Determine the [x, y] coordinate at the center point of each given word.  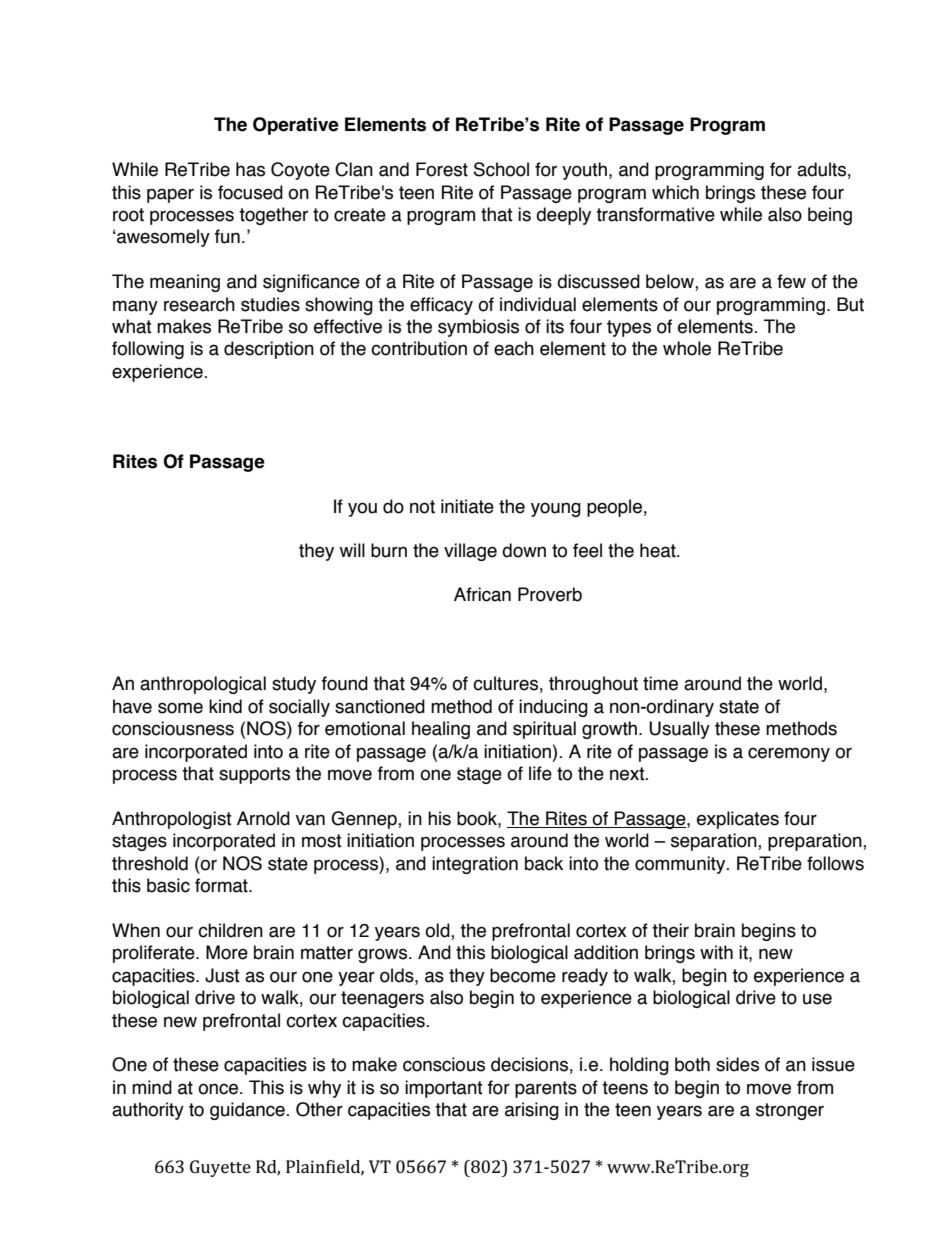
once [218, 1089]
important [444, 1089]
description [269, 350]
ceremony [789, 754]
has [250, 169]
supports [254, 775]
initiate [467, 506]
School [501, 169]
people [614, 508]
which [675, 192]
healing [441, 730]
